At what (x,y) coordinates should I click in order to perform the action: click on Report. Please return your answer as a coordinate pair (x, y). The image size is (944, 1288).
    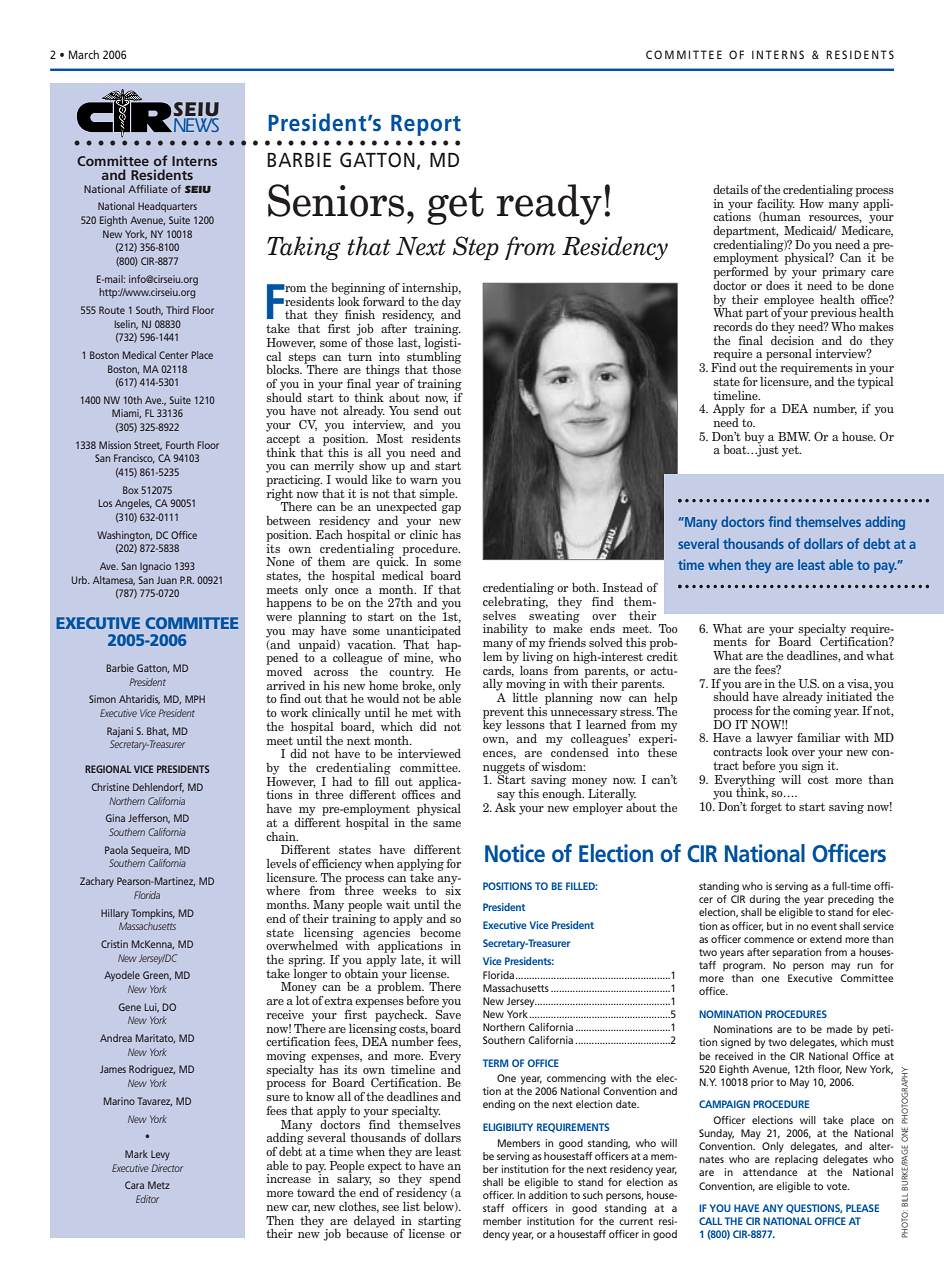
    Looking at the image, I should click on (426, 125).
